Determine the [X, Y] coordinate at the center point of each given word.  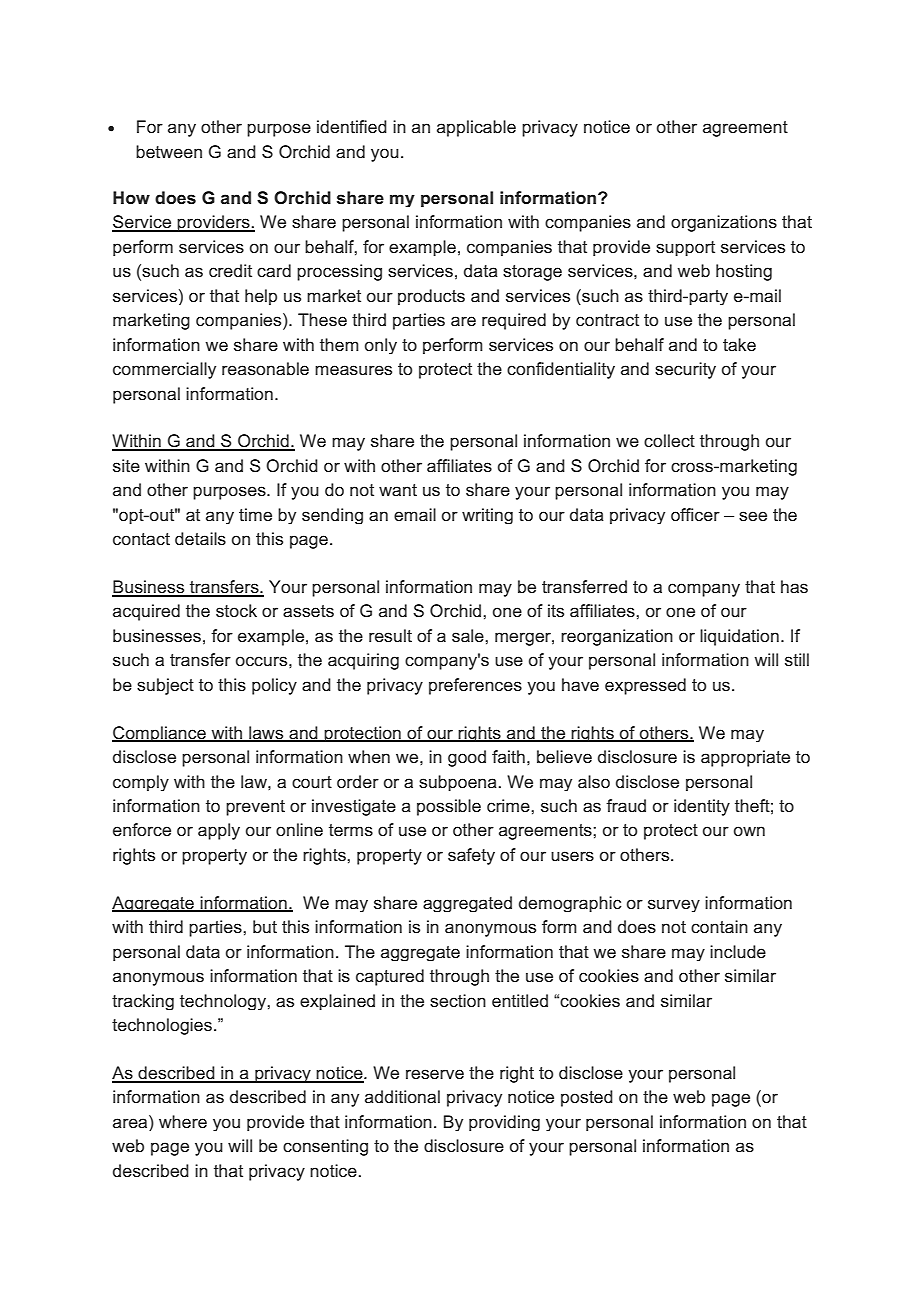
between [169, 151]
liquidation [739, 637]
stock [236, 610]
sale [469, 635]
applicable [476, 128]
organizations [724, 223]
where [183, 1121]
